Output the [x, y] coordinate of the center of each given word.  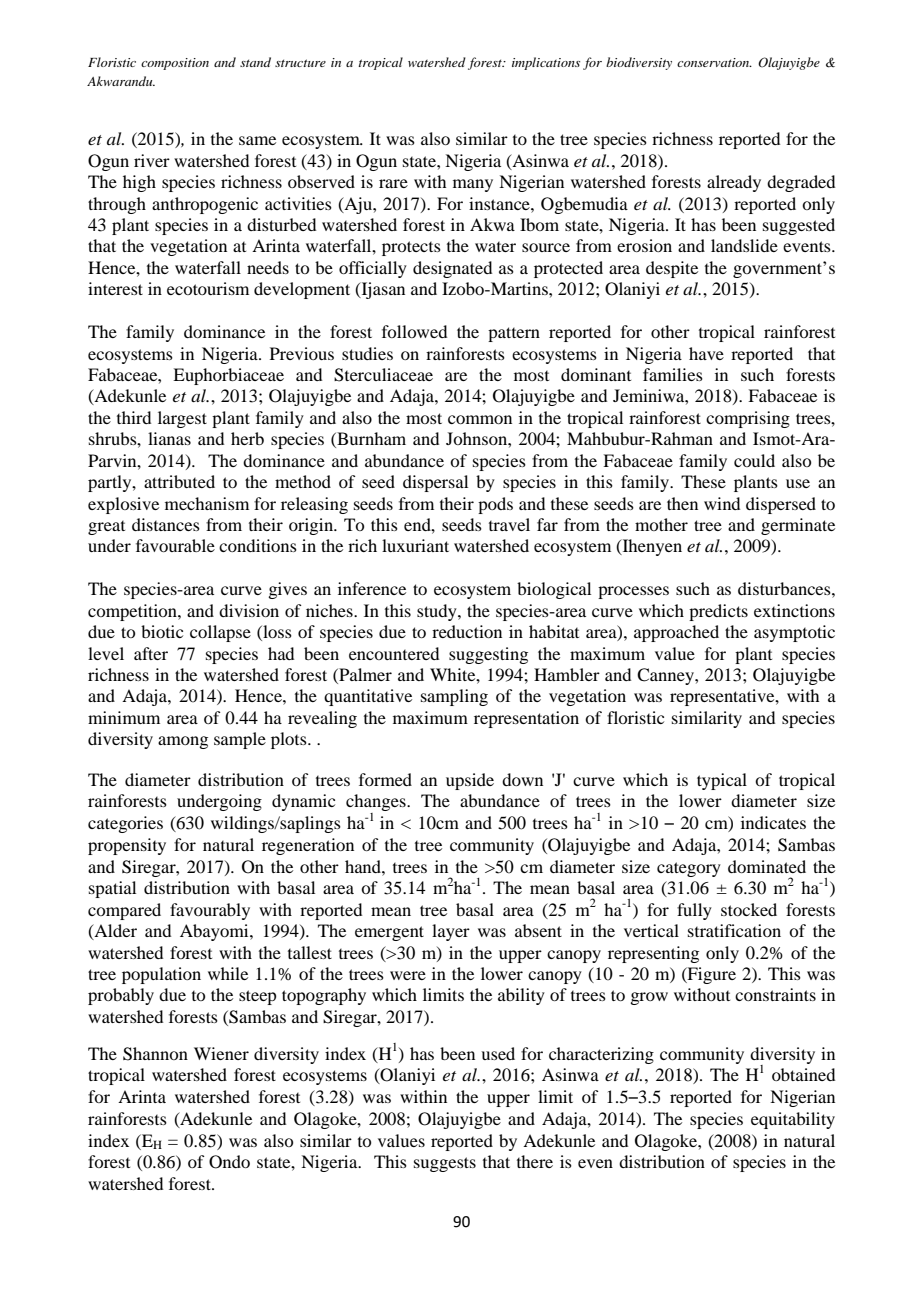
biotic [162, 631]
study [438, 612]
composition [175, 64]
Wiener [221, 1053]
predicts [718, 612]
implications [546, 63]
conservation [714, 62]
